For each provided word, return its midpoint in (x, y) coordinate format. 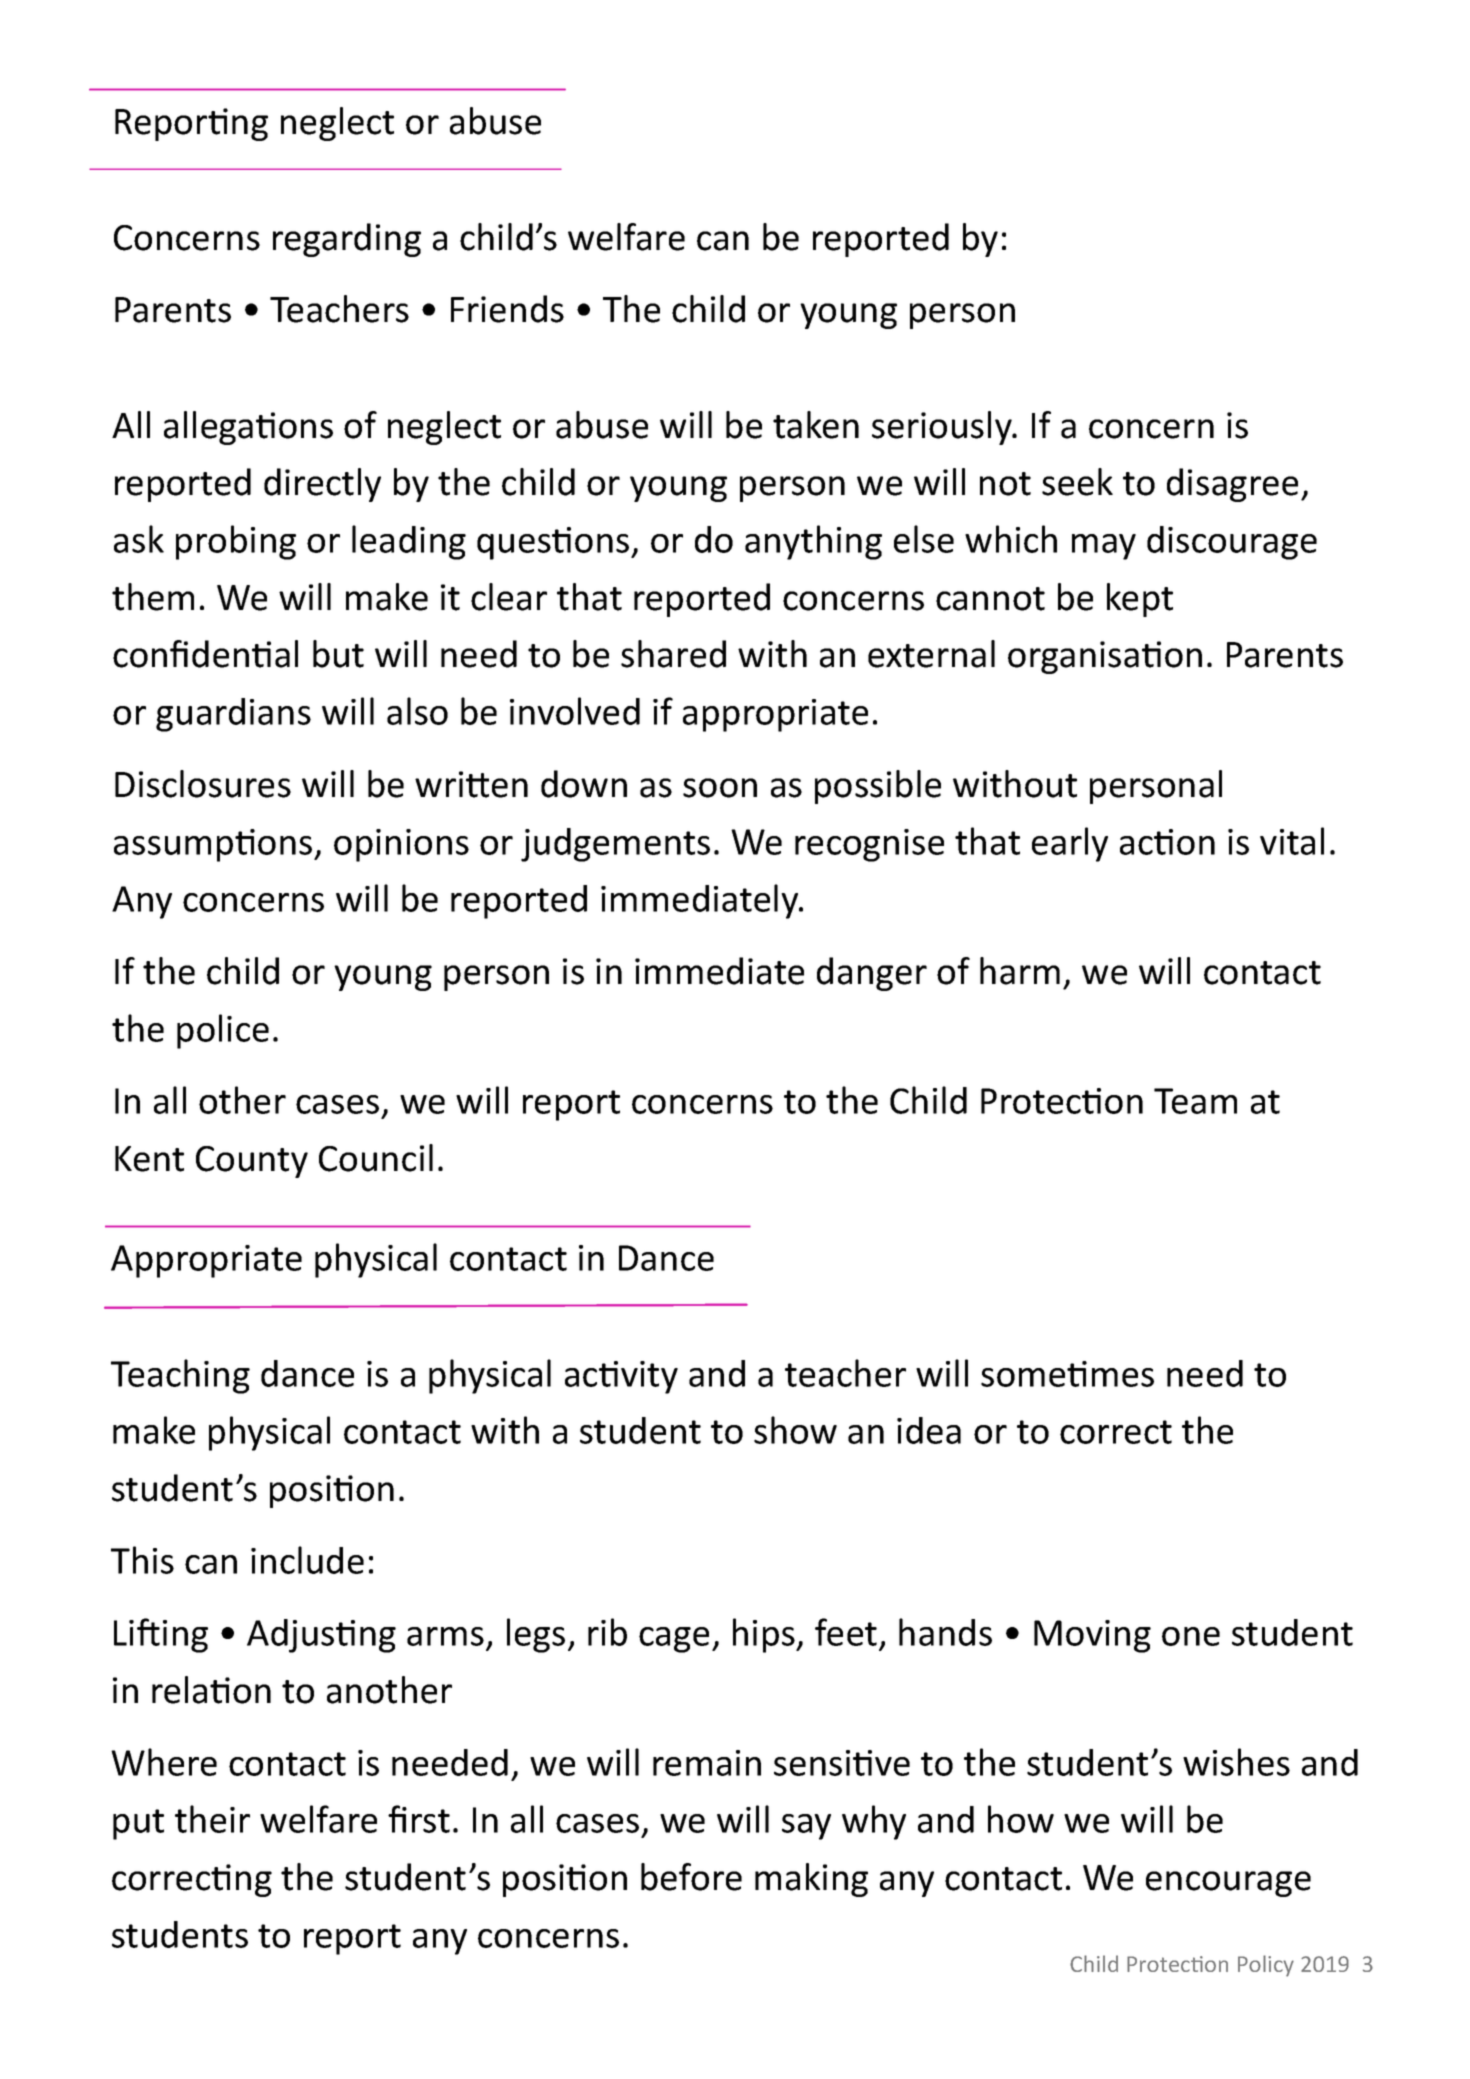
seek (1077, 482)
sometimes (1067, 1374)
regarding (347, 240)
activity (621, 1377)
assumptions (214, 845)
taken (816, 425)
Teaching (180, 1376)
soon (720, 788)
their (212, 1819)
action (1167, 842)
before (691, 1877)
